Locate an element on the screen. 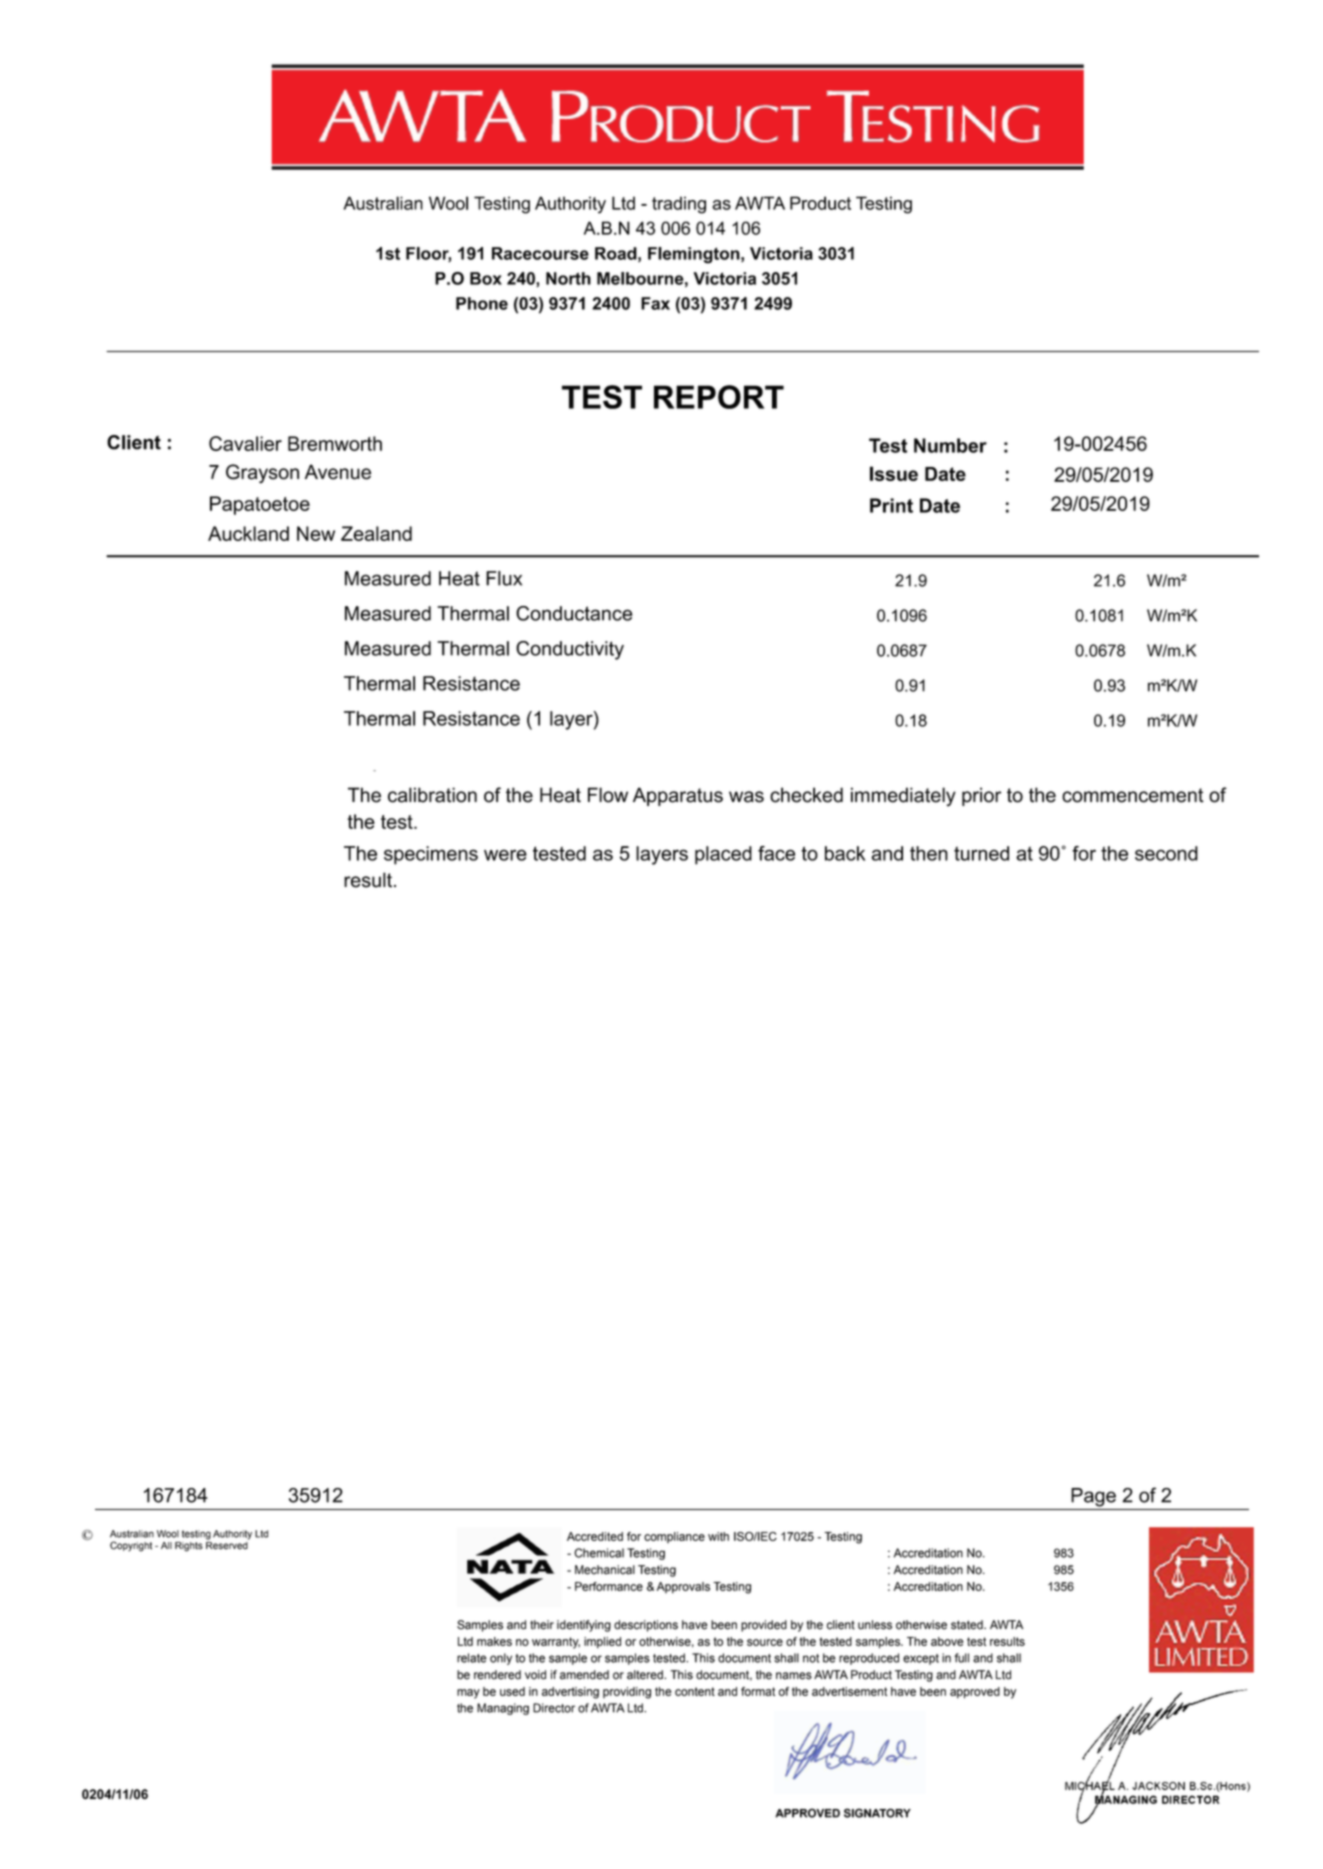  placed is located at coordinates (723, 855).
